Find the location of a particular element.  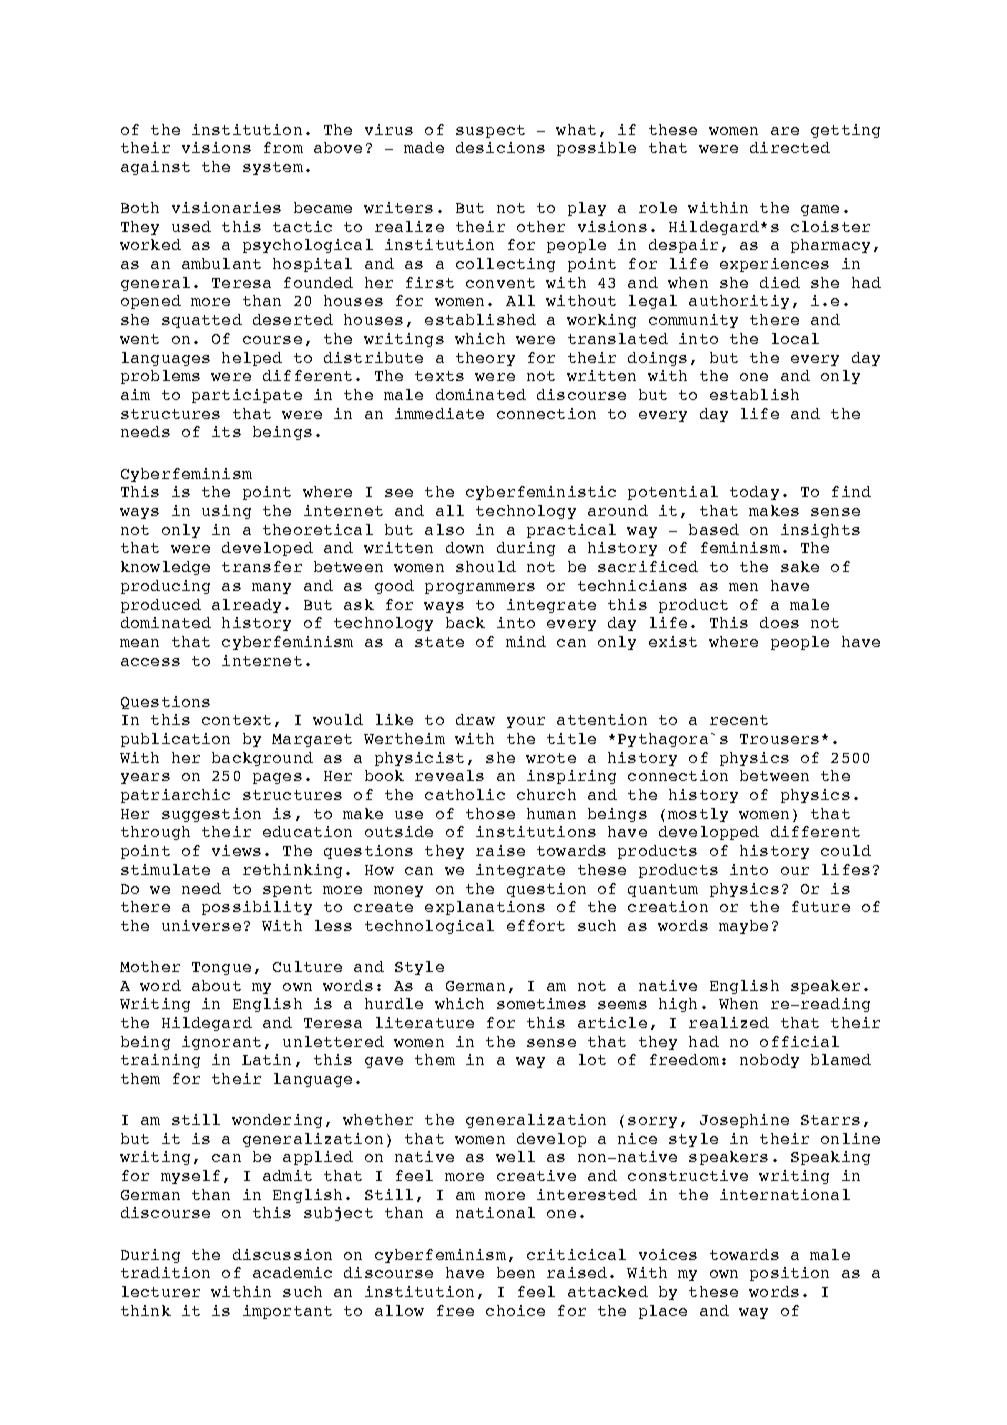

position is located at coordinates (789, 1274).
